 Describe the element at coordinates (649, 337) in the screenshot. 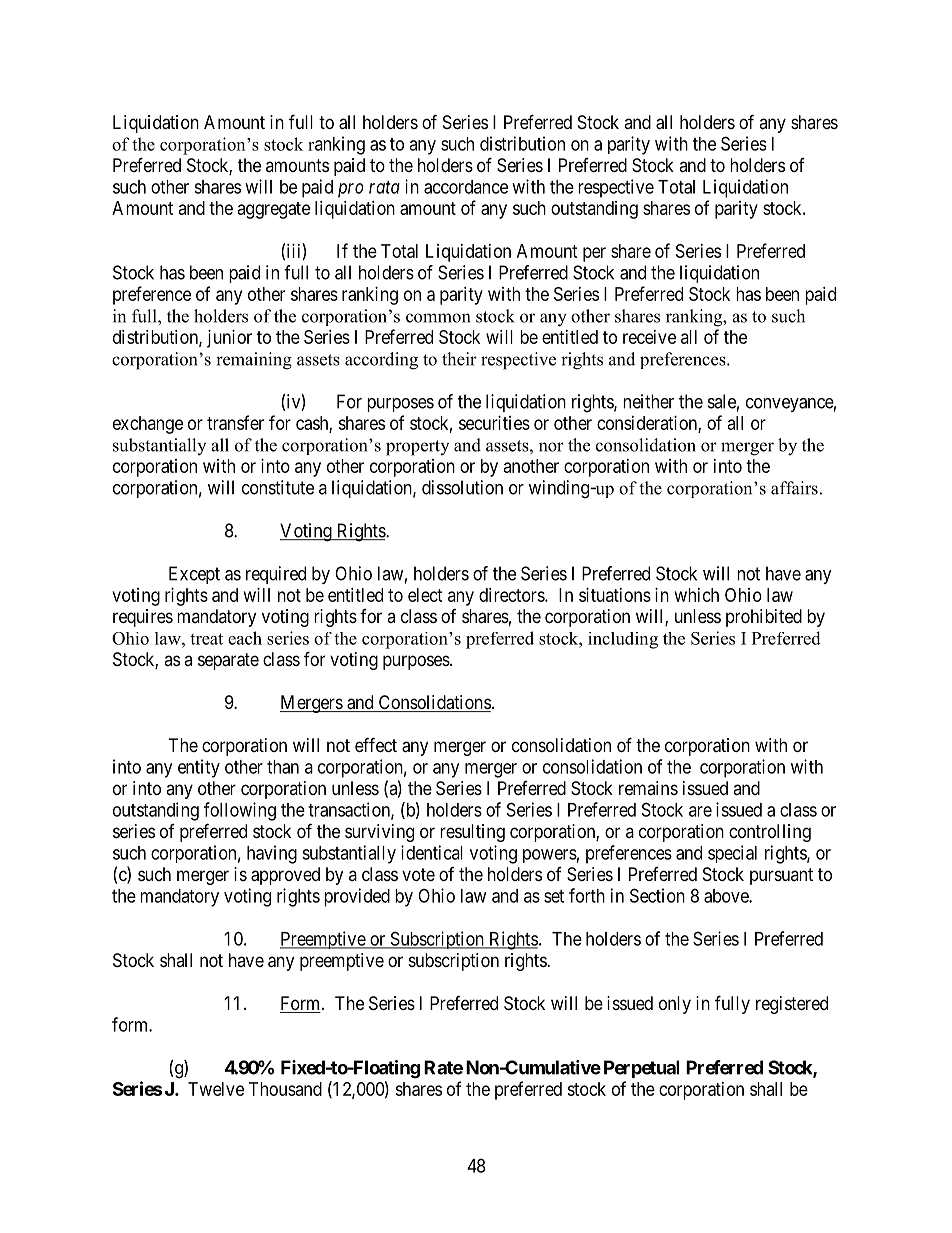

I see `receive` at that location.
